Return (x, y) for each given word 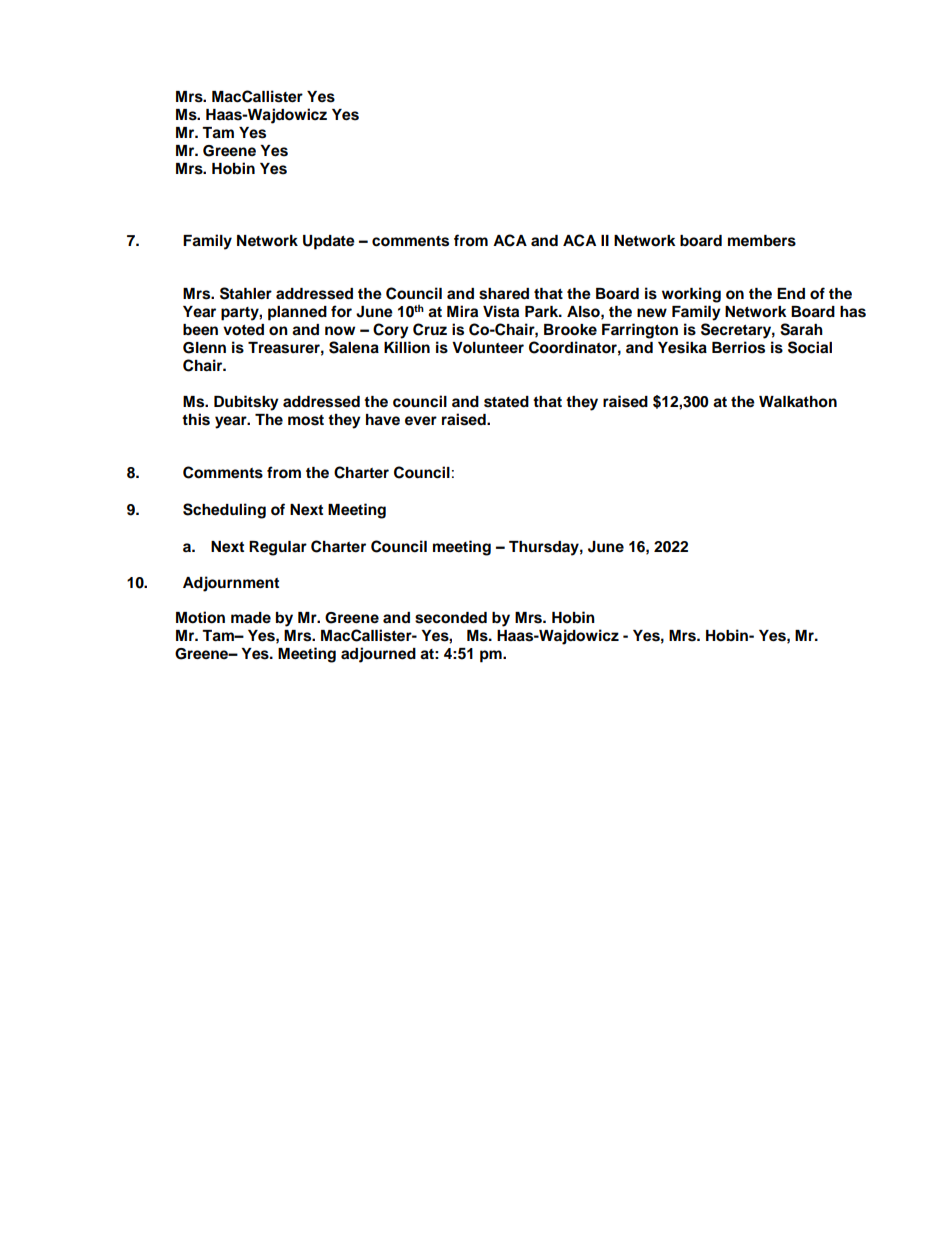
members (762, 241)
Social (810, 347)
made (251, 618)
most (306, 420)
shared (504, 294)
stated (506, 402)
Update (329, 242)
